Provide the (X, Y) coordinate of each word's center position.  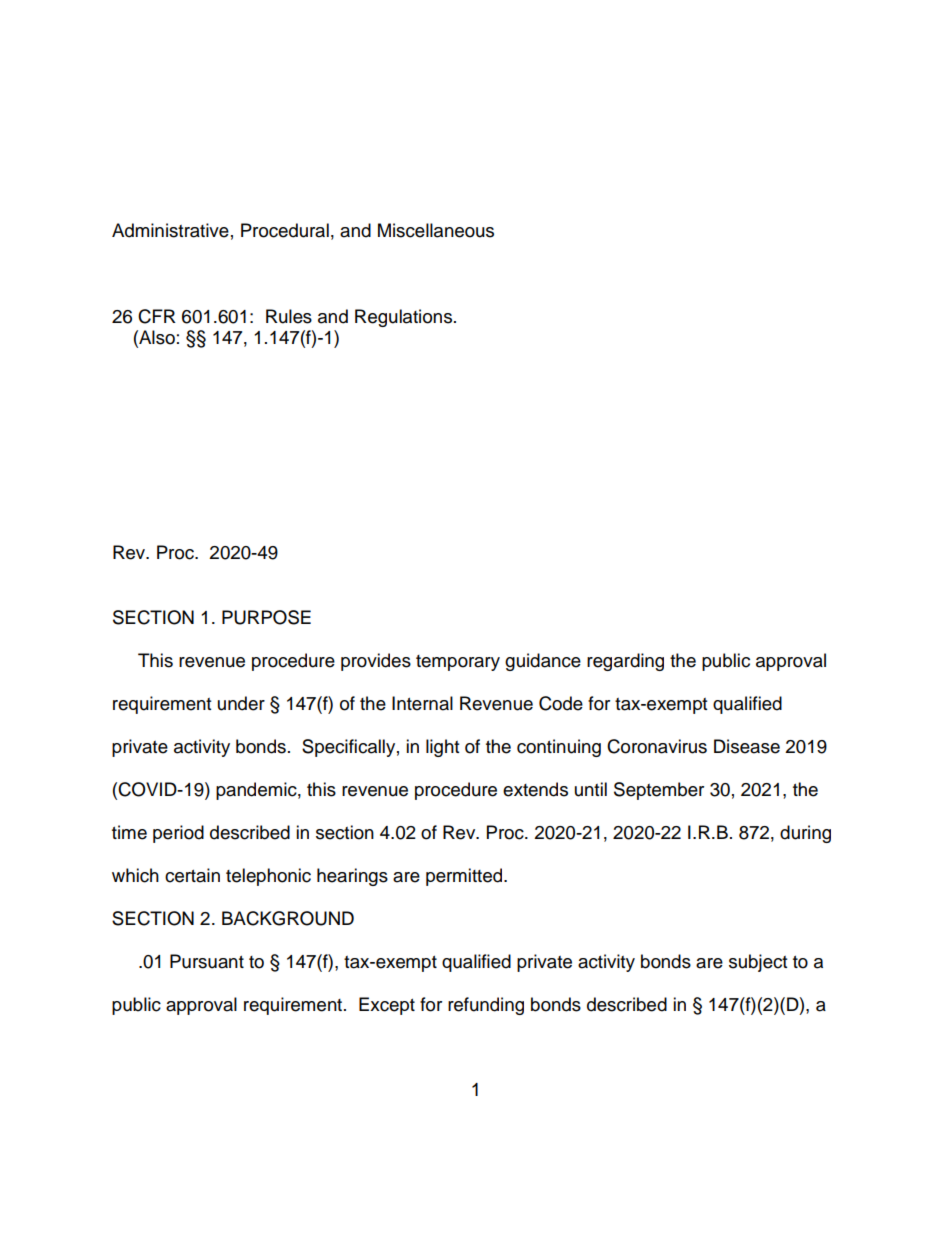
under (241, 703)
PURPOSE (266, 617)
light (442, 748)
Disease (747, 746)
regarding (625, 662)
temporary (458, 663)
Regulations (403, 318)
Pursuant (207, 961)
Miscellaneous (436, 230)
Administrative (170, 230)
